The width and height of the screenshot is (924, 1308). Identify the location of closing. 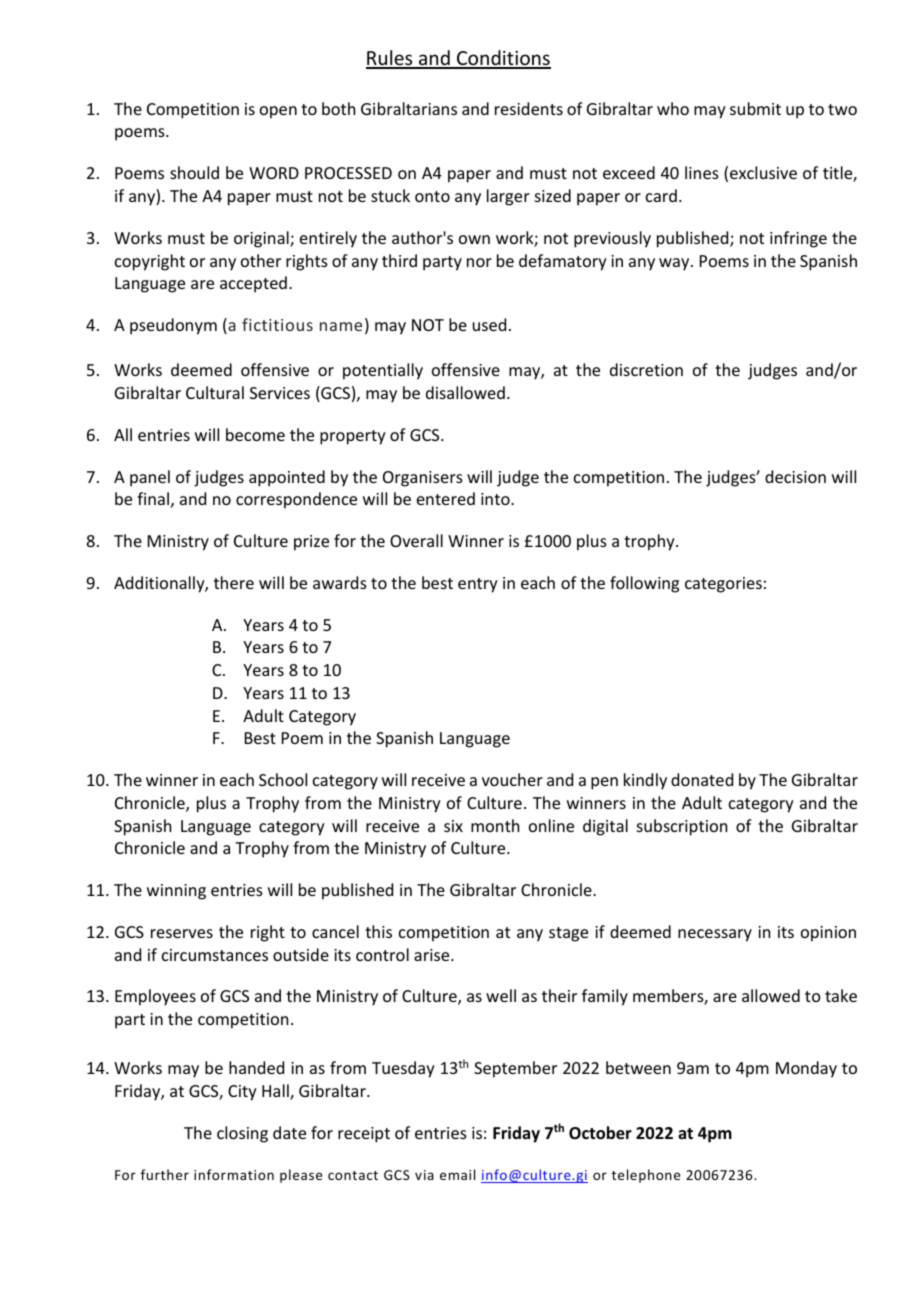
(242, 1134).
